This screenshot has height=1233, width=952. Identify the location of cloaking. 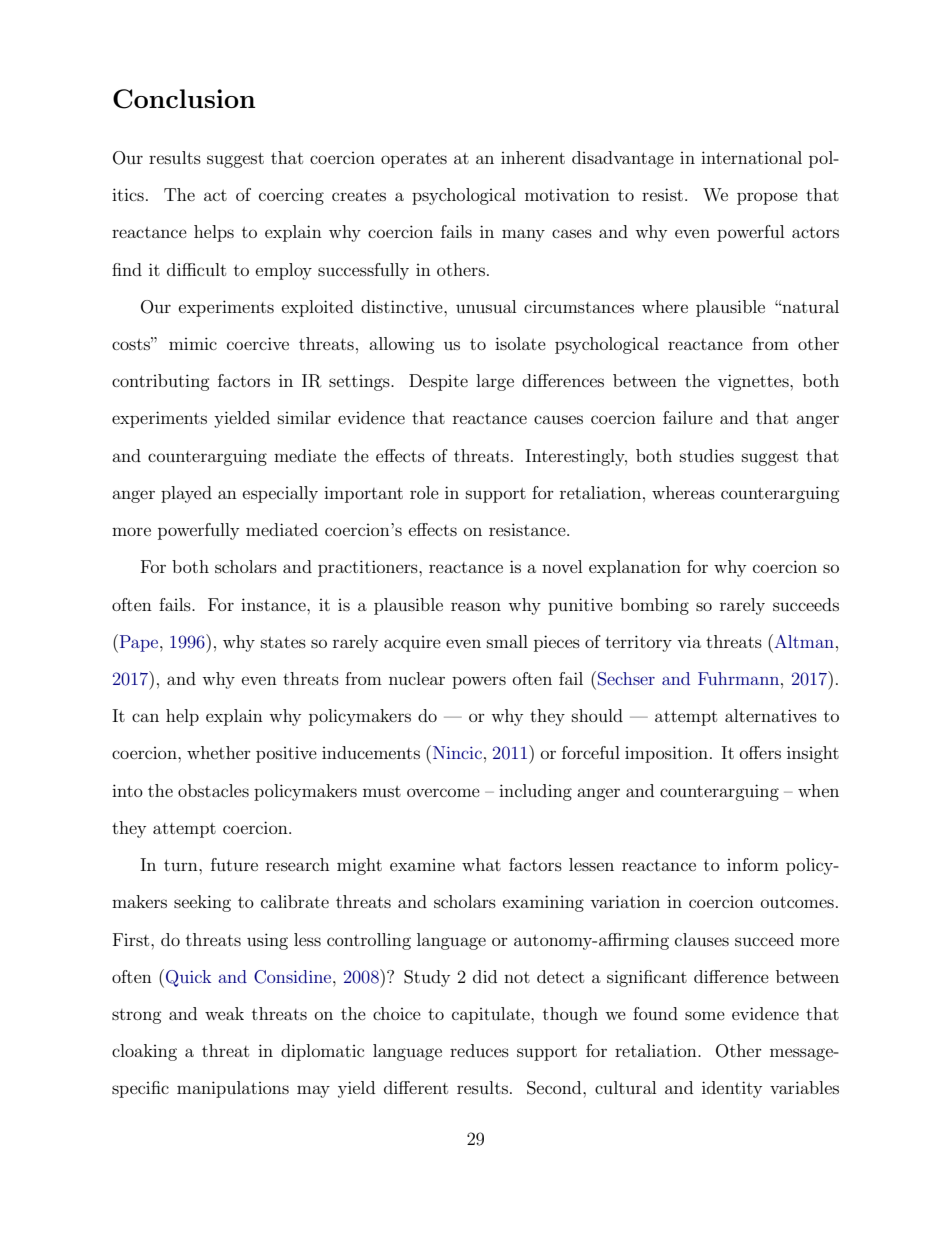
(144, 1052).
